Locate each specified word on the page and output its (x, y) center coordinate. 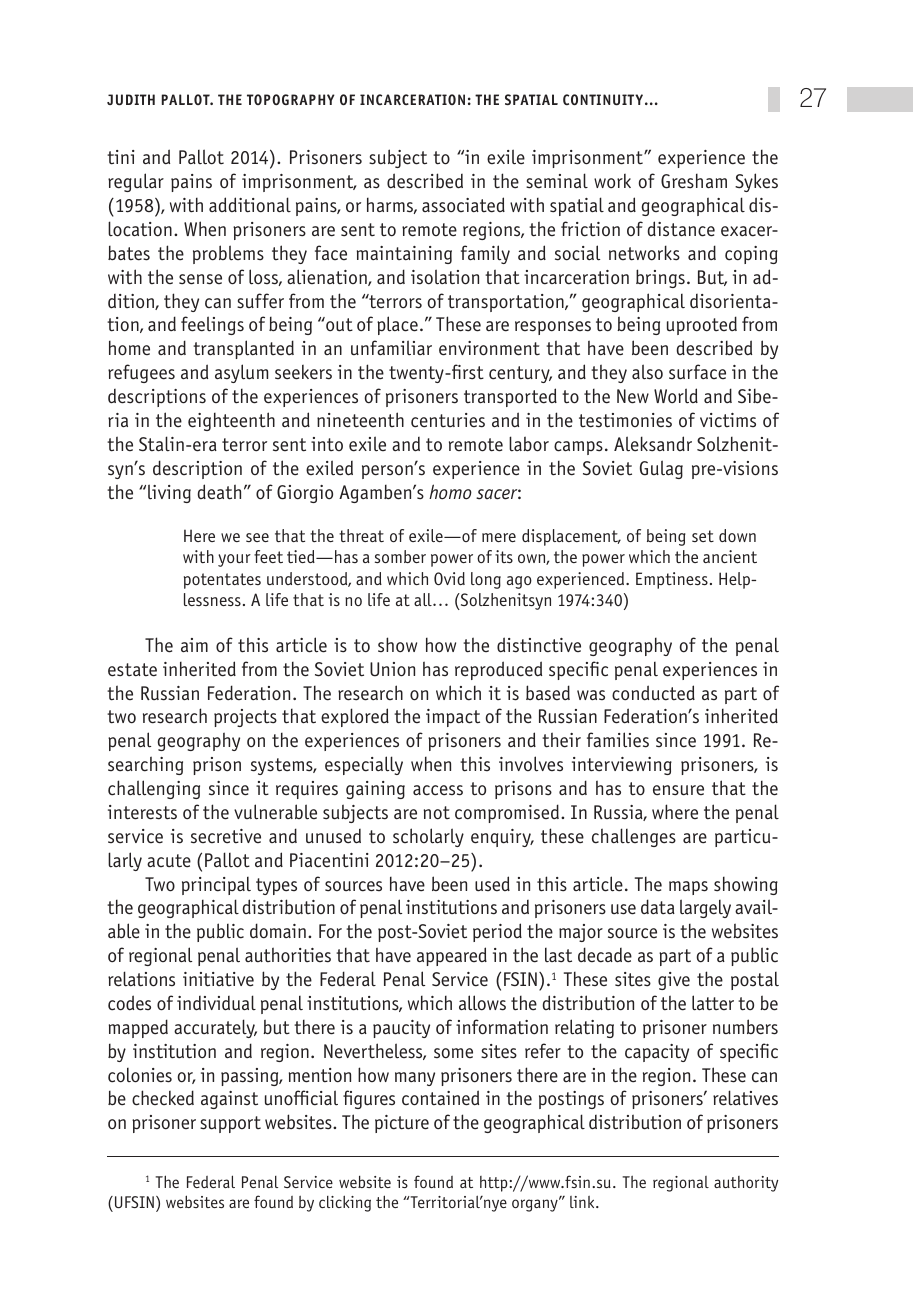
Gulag (661, 469)
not (437, 813)
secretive (226, 836)
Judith (131, 100)
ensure (678, 790)
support (230, 1124)
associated (463, 205)
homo (450, 492)
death (219, 492)
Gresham (694, 181)
